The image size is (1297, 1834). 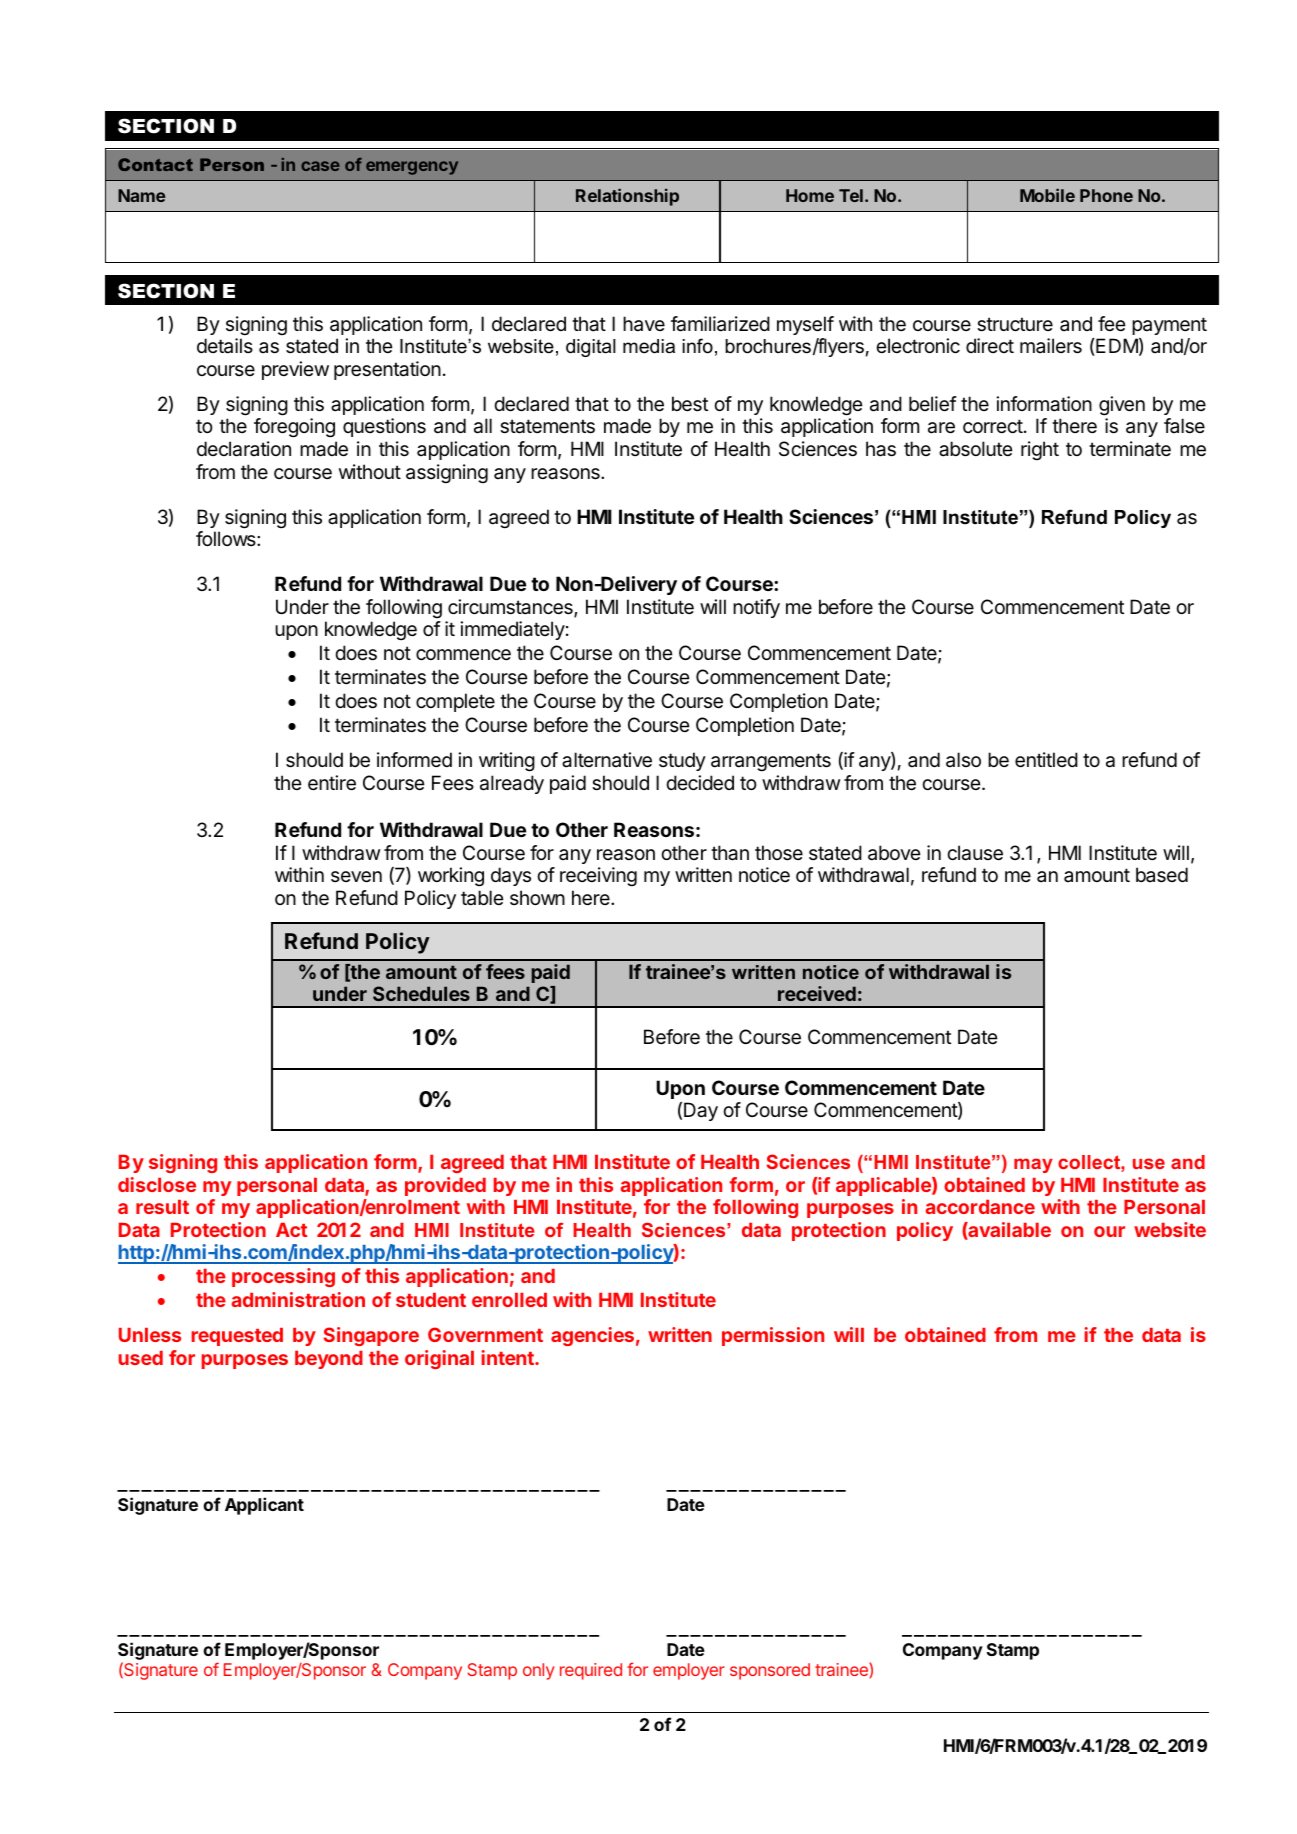 I want to click on Applicant, so click(x=264, y=1506).
